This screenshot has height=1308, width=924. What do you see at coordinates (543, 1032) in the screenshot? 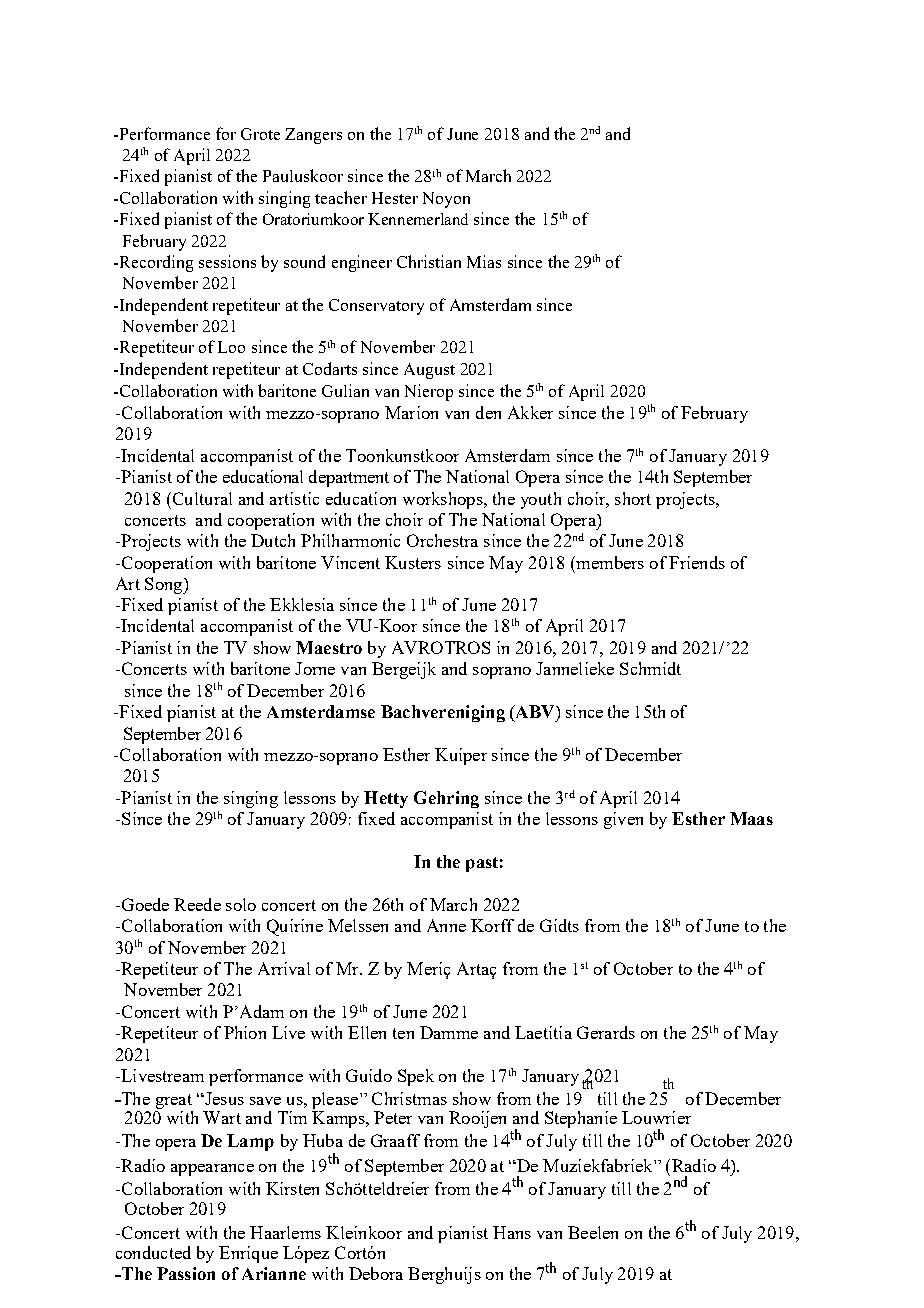
I see `Laetitia` at bounding box center [543, 1032].
